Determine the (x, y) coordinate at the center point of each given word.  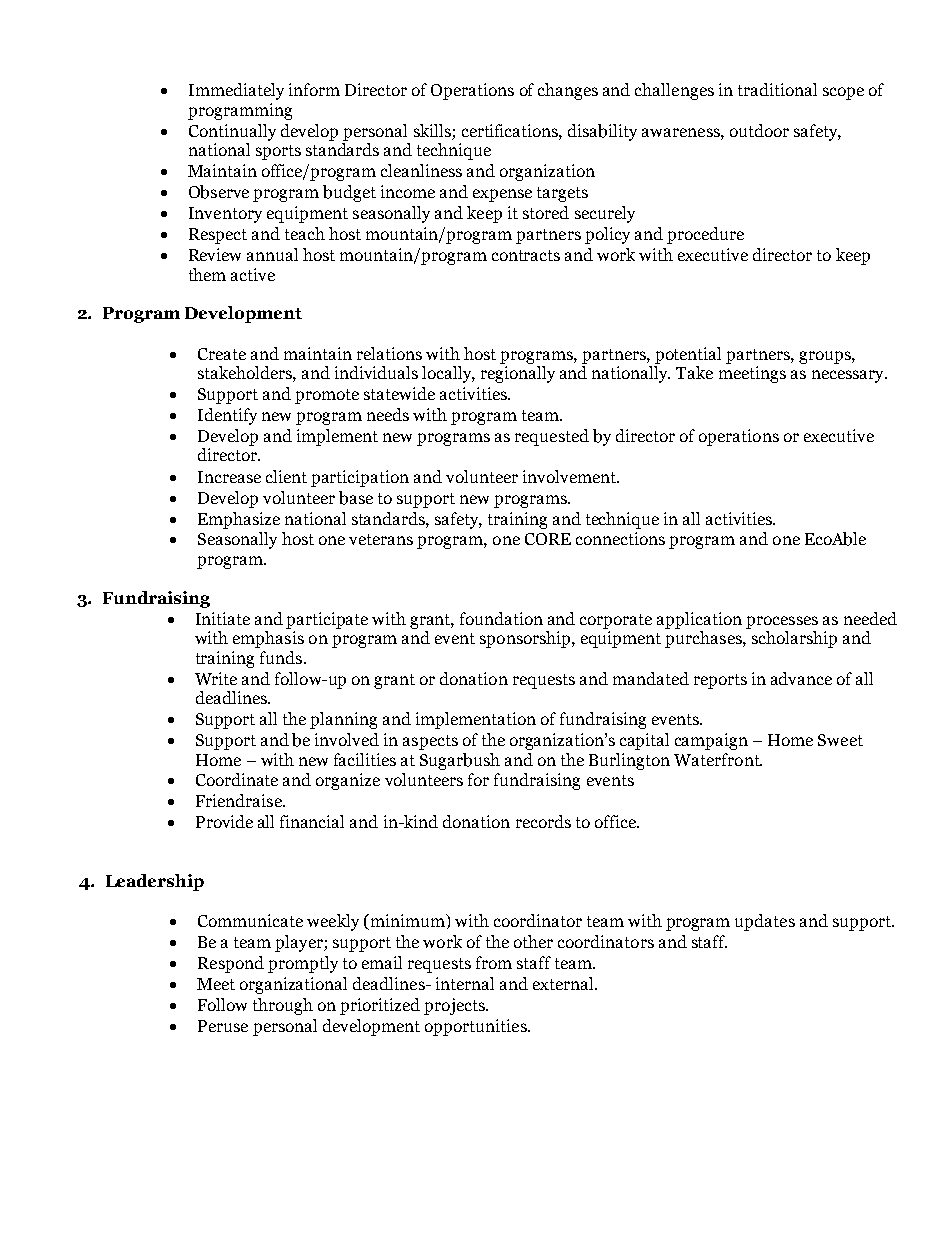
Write (216, 678)
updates (765, 922)
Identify (227, 416)
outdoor (759, 130)
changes (568, 91)
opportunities (477, 1027)
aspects (430, 742)
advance (801, 678)
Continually (232, 132)
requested (552, 437)
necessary (849, 376)
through (283, 1006)
